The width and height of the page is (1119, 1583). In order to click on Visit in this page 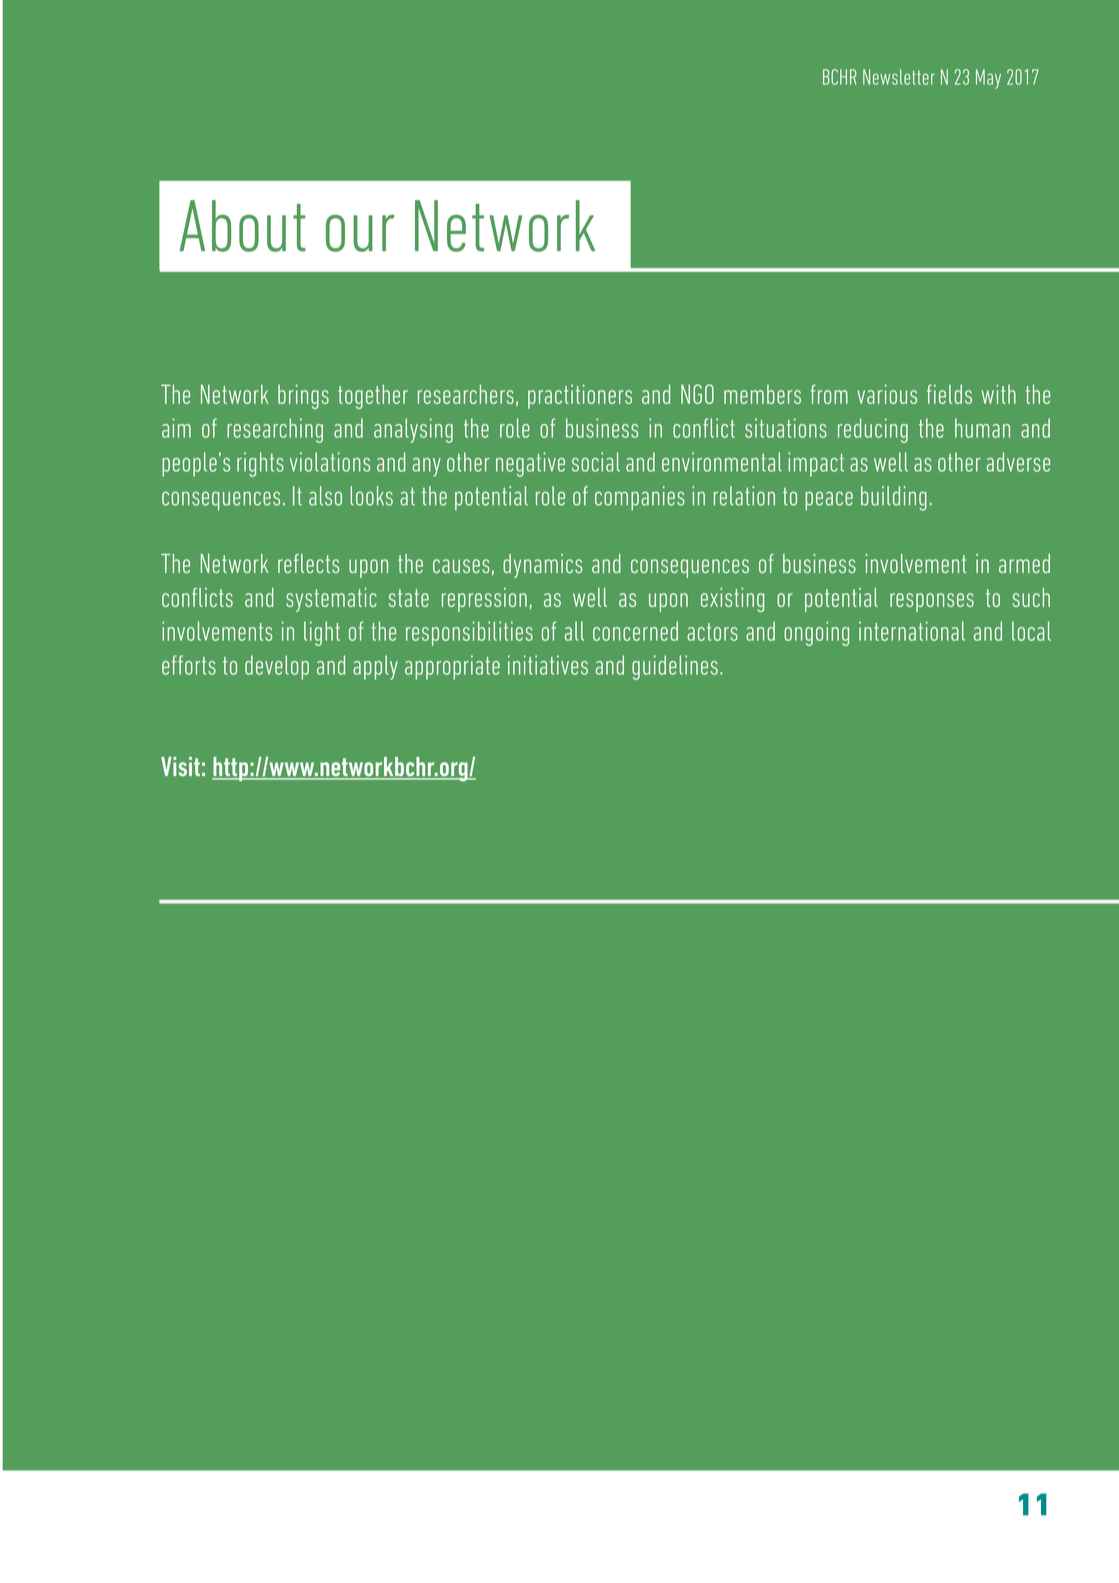, I will do `click(180, 766)`.
